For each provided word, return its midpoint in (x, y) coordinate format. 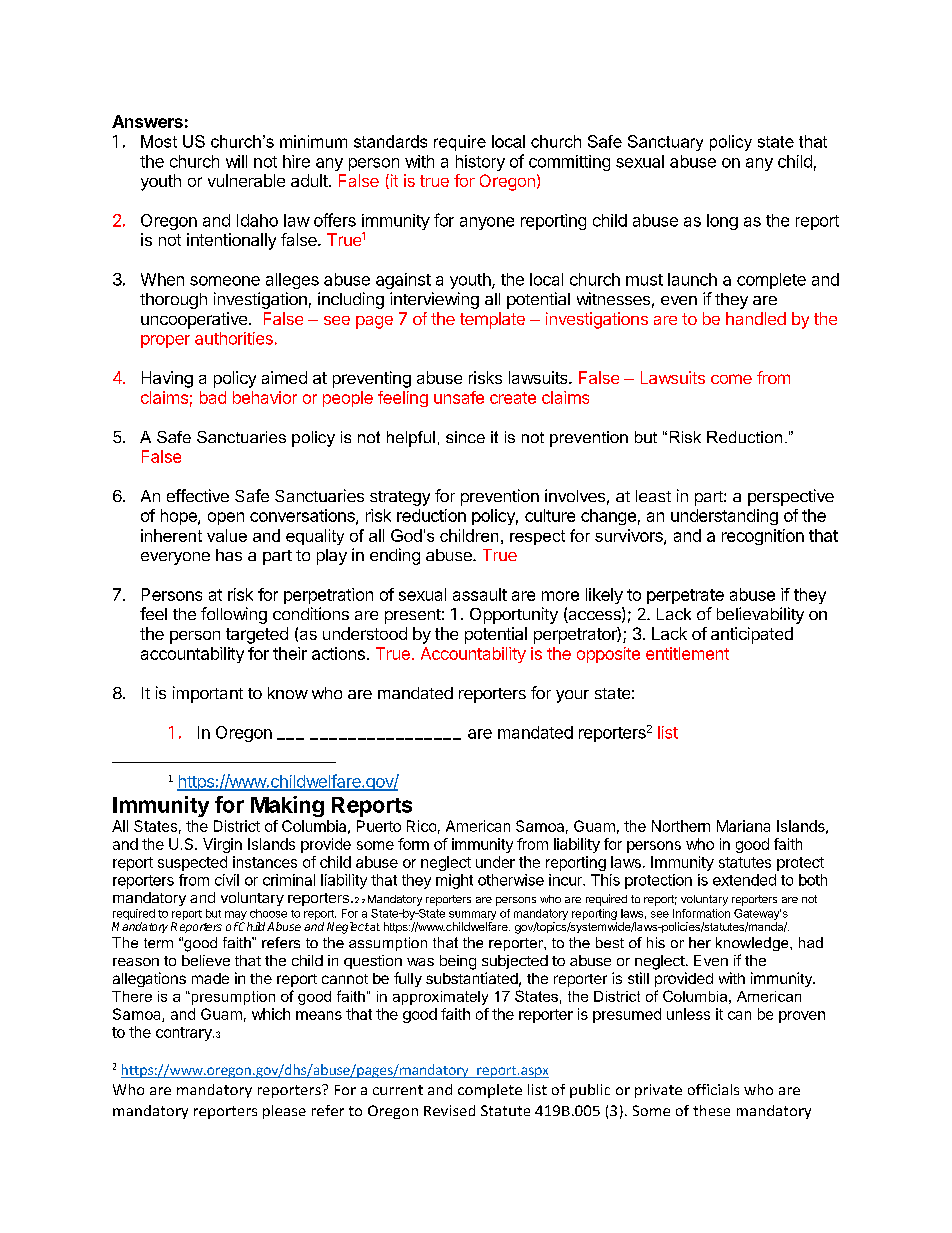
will (236, 161)
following (234, 615)
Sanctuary (665, 143)
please (284, 1112)
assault (480, 594)
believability (760, 615)
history (480, 163)
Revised (449, 1110)
